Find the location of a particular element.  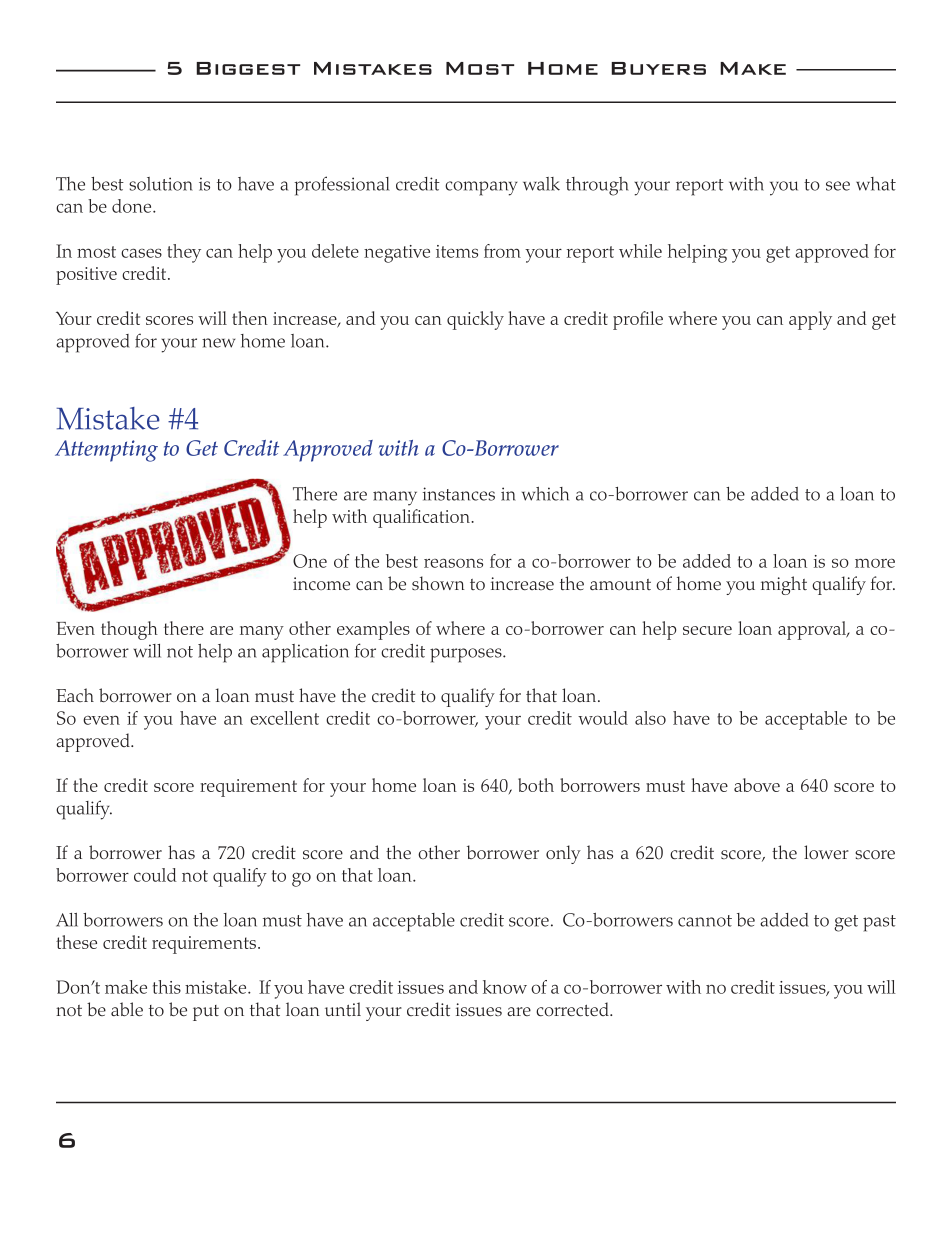

Biggest is located at coordinates (248, 68).
